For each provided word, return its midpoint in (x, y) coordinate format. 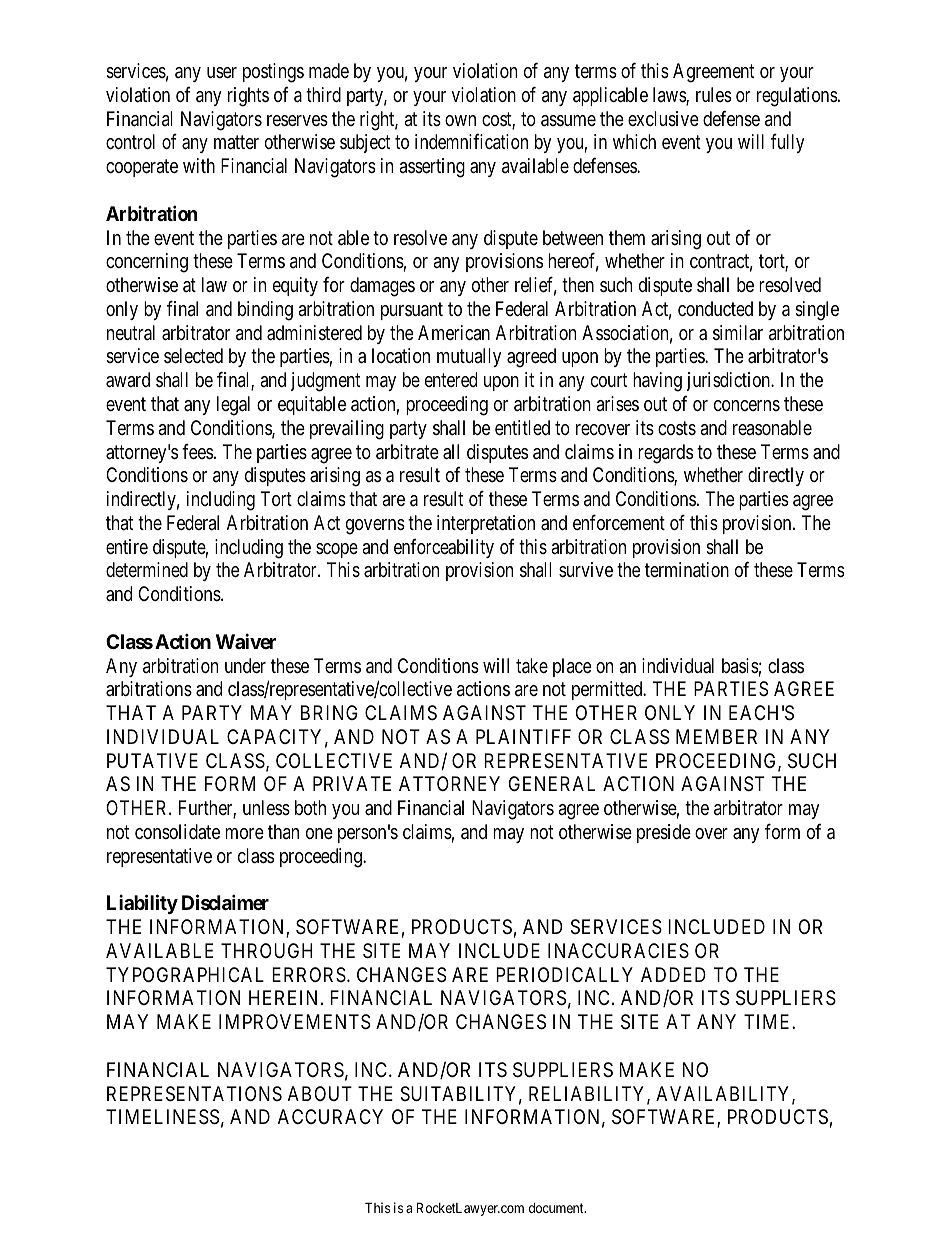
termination (687, 570)
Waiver (246, 641)
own (460, 120)
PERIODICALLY (564, 974)
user (222, 72)
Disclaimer (225, 902)
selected (193, 356)
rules (713, 94)
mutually (469, 357)
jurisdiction (729, 381)
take (532, 666)
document (557, 1208)
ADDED (673, 974)
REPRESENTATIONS (194, 1094)
